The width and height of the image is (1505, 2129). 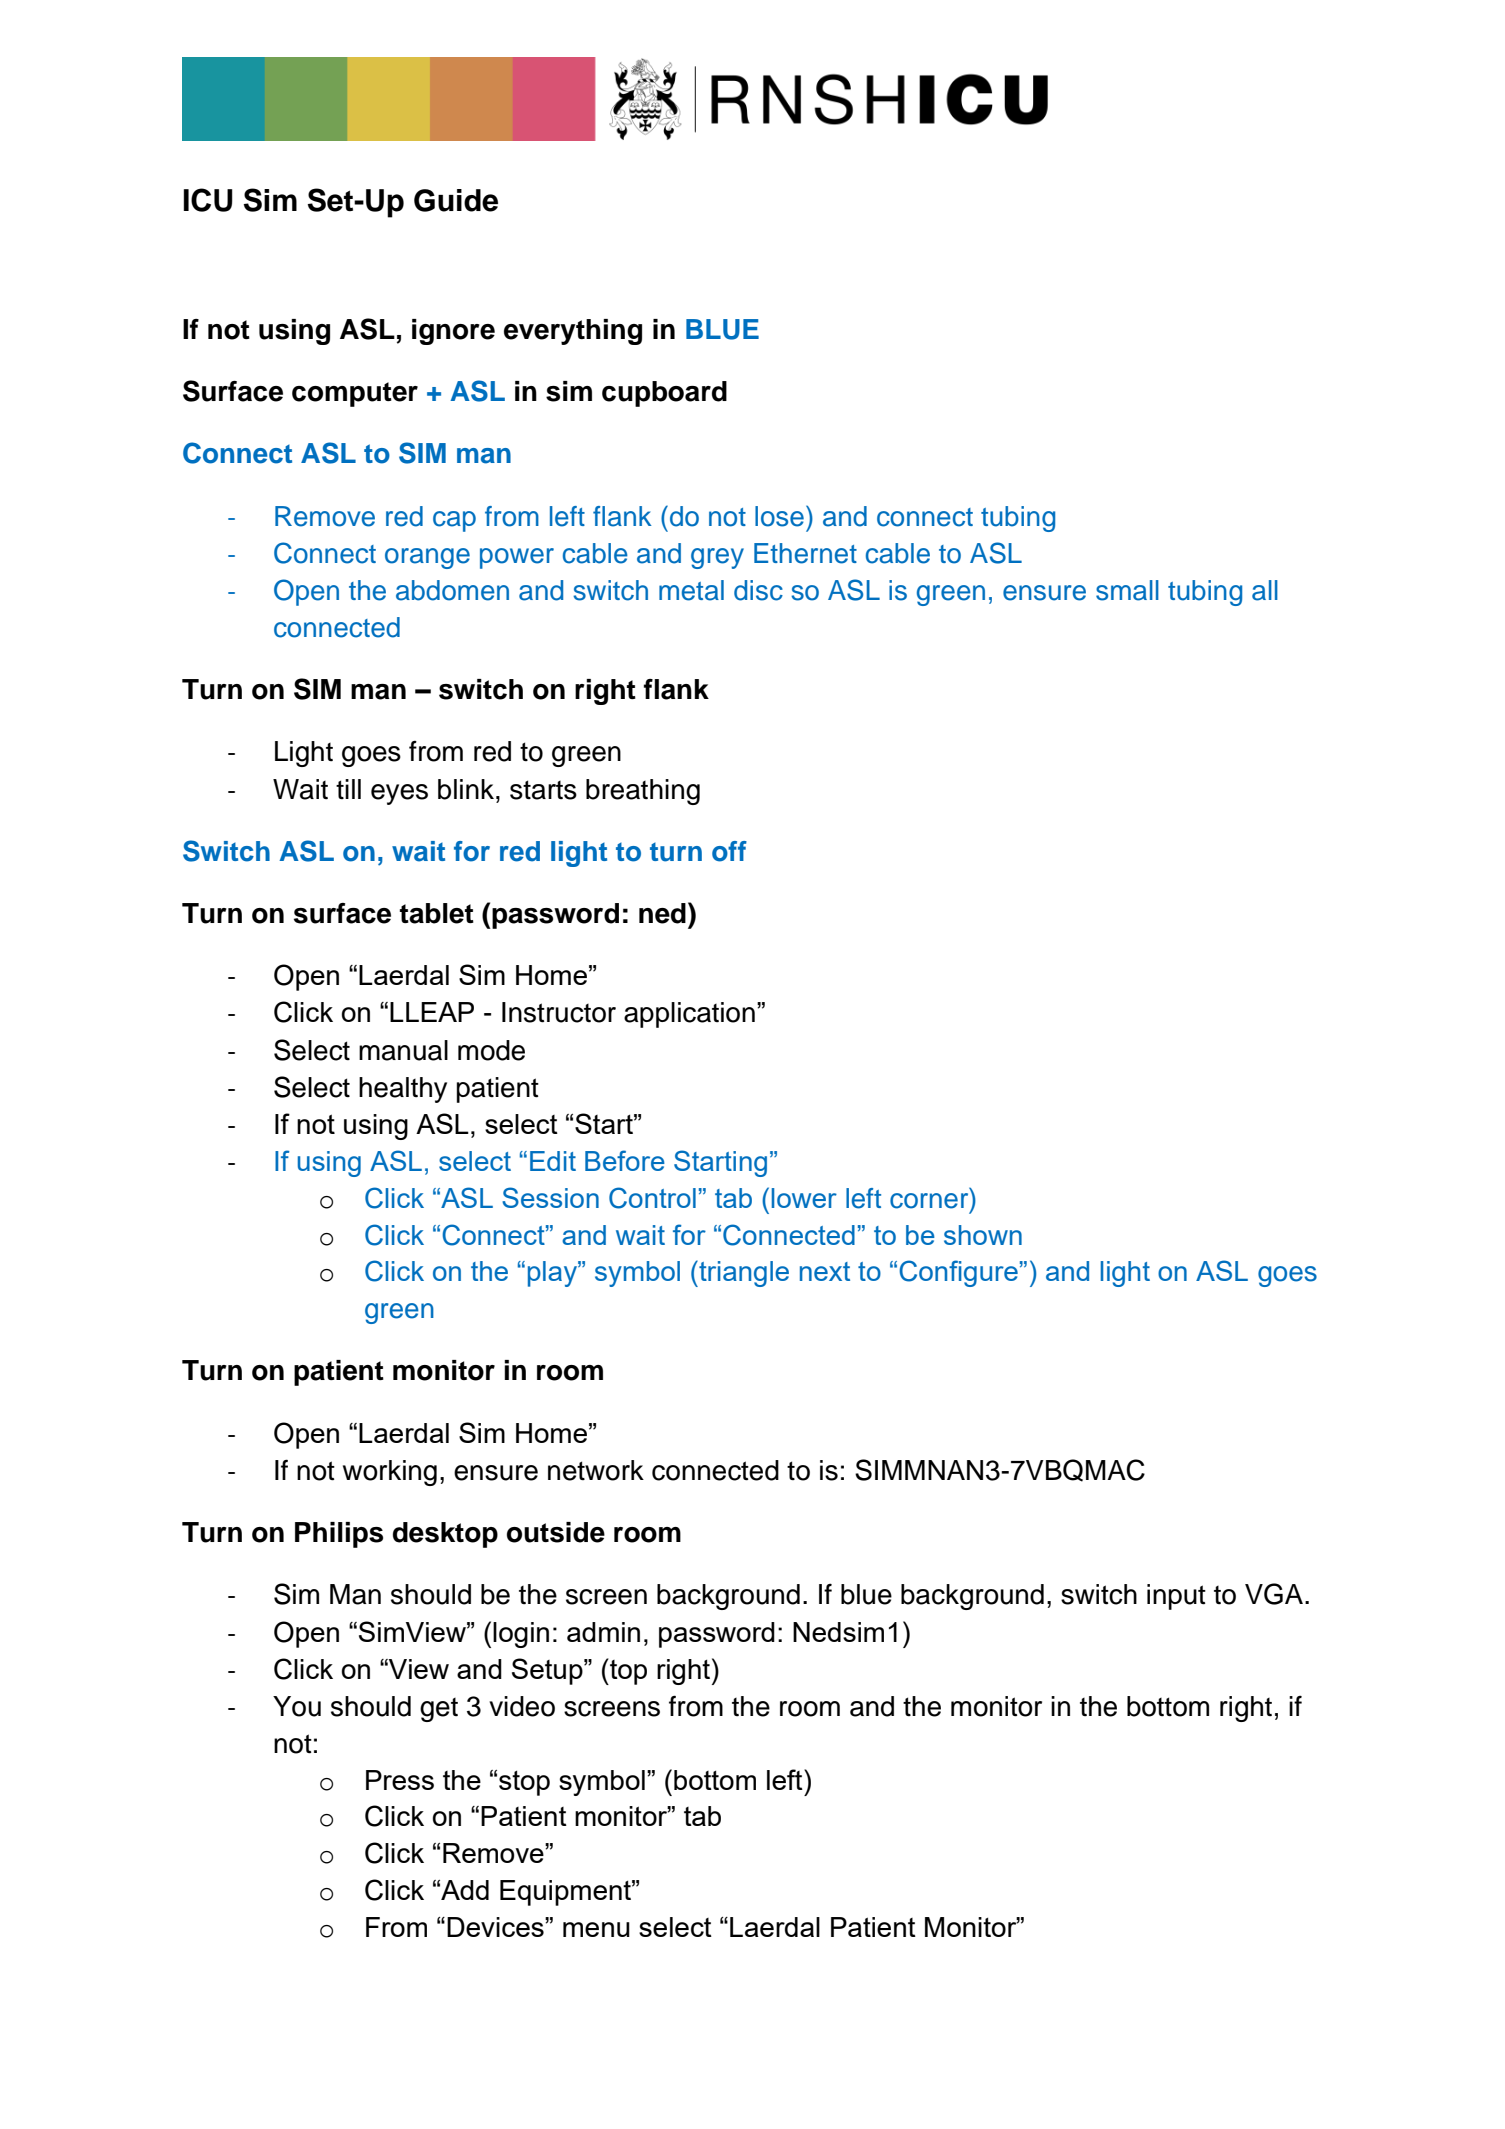 What do you see at coordinates (400, 1780) in the image?
I see `Press` at bounding box center [400, 1780].
